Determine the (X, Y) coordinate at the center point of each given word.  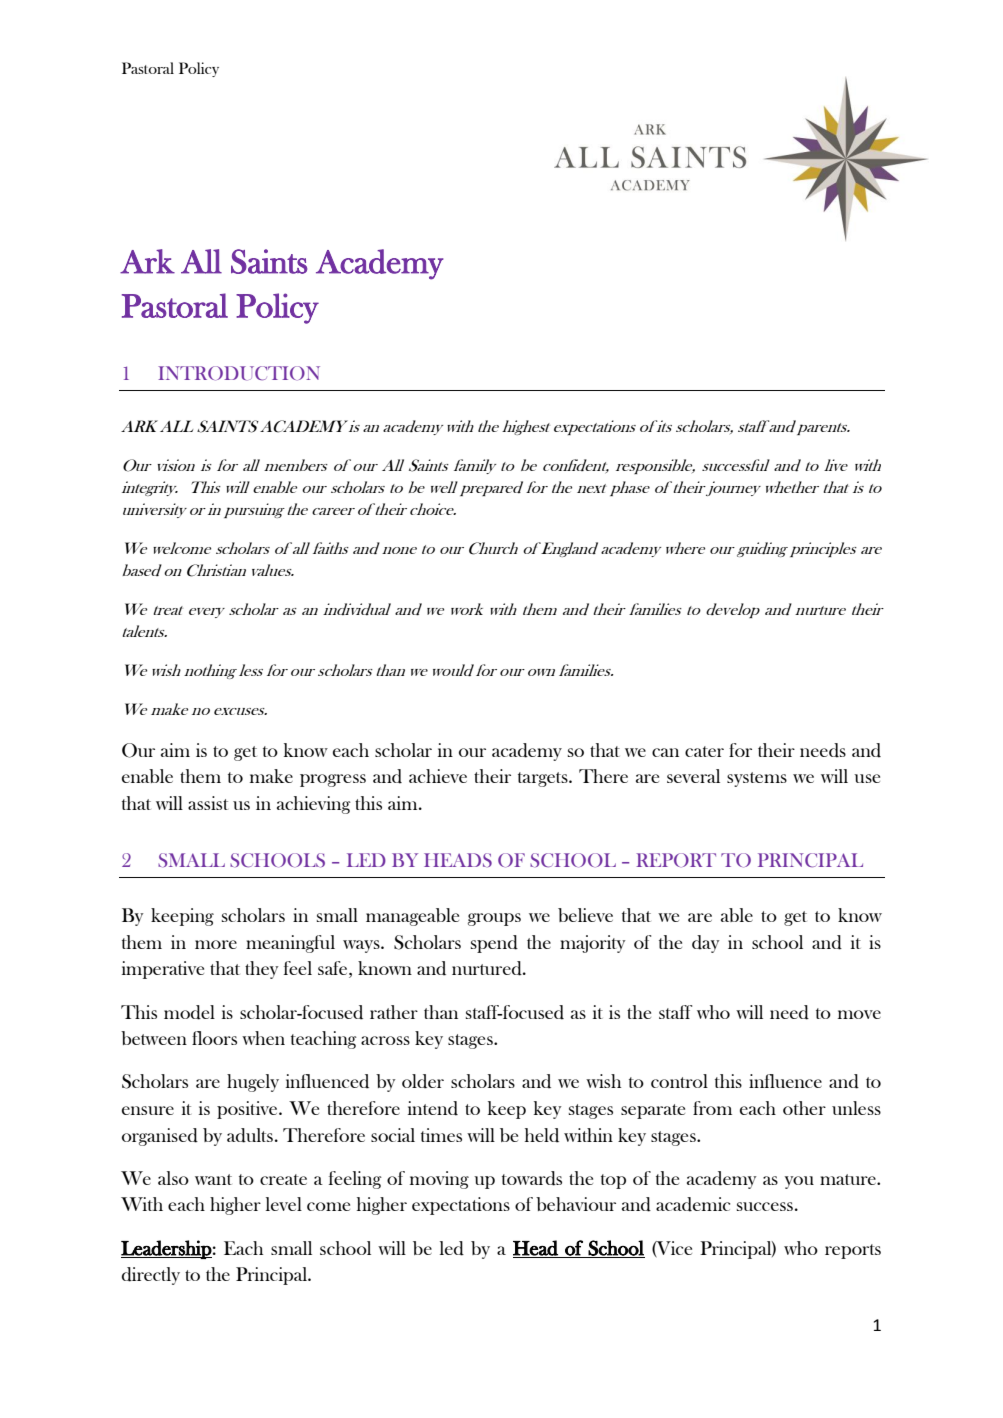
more (216, 944)
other (804, 1108)
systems (757, 779)
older (423, 1081)
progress (333, 780)
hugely (253, 1083)
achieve (438, 776)
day (706, 944)
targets (544, 779)
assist (208, 803)
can (665, 752)
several (693, 776)
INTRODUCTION (239, 373)
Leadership (166, 1249)
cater (704, 751)
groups (494, 919)
